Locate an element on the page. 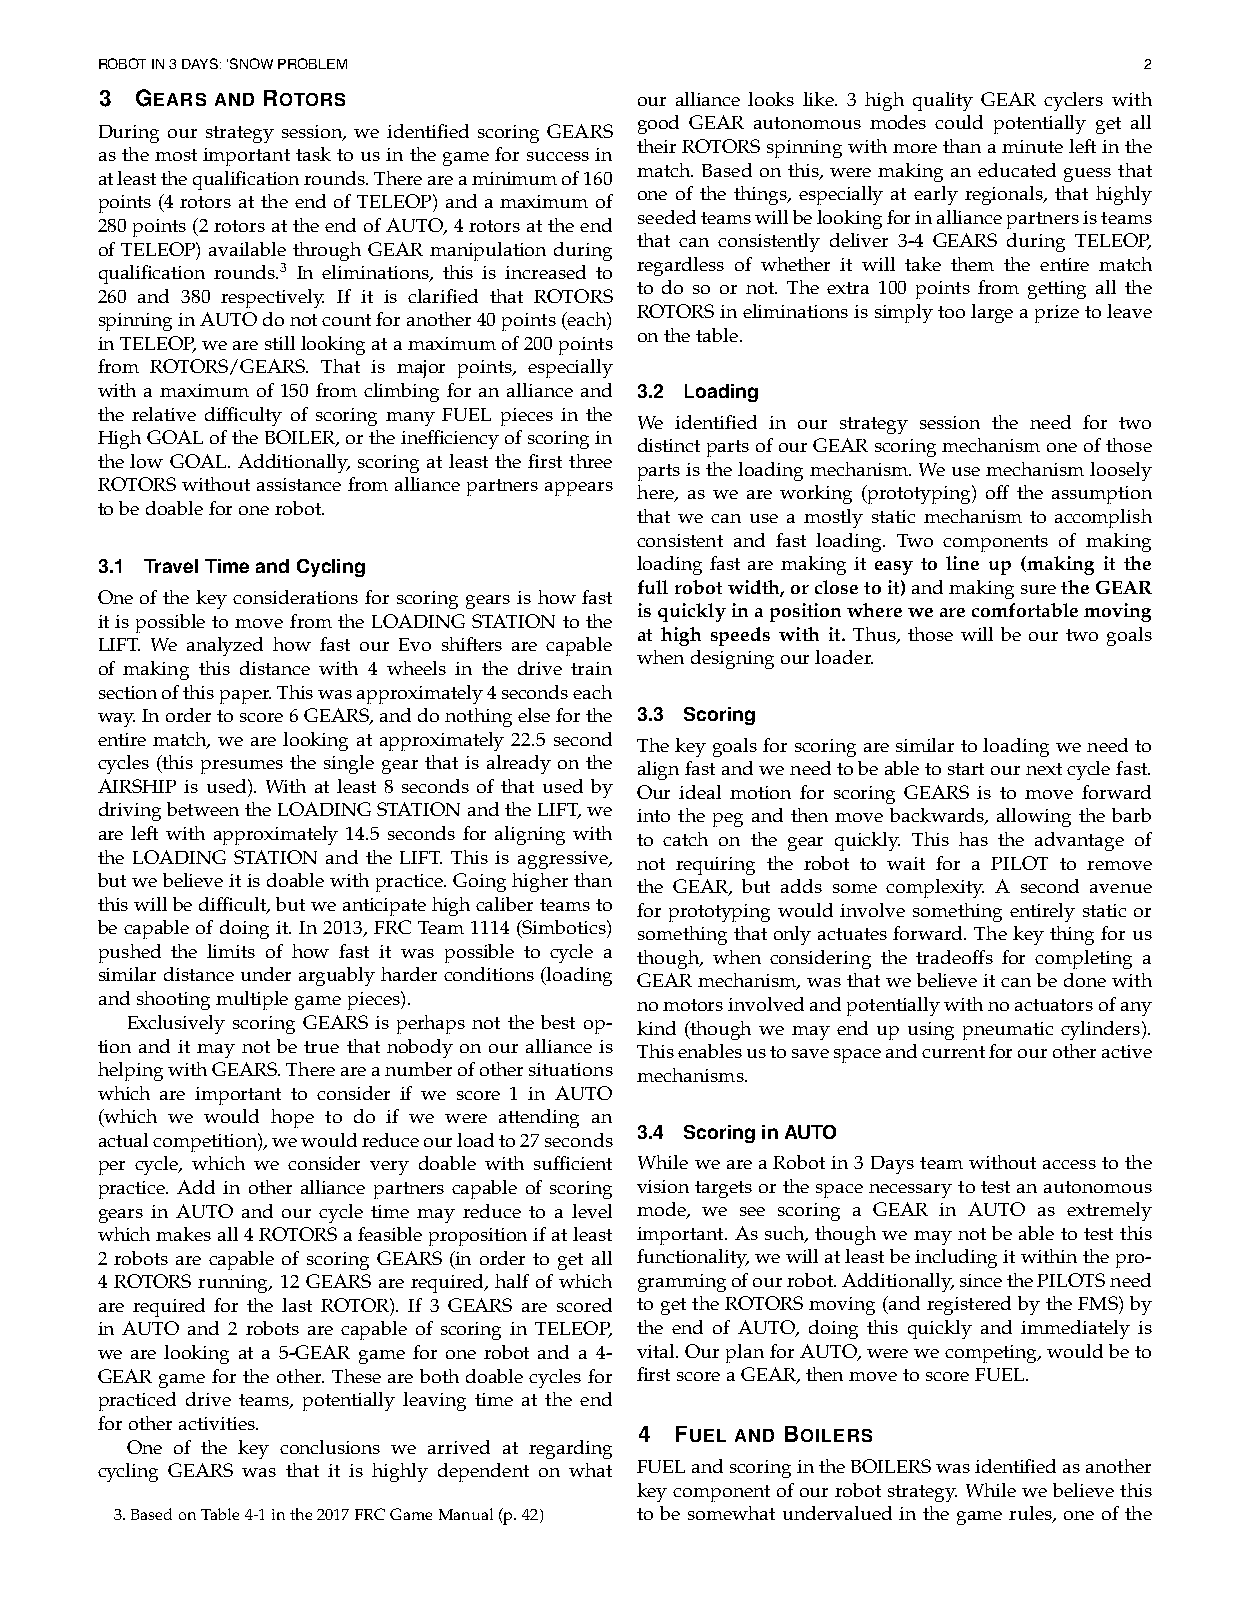 The width and height of the page is (1250, 1618). activities is located at coordinates (218, 1423).
